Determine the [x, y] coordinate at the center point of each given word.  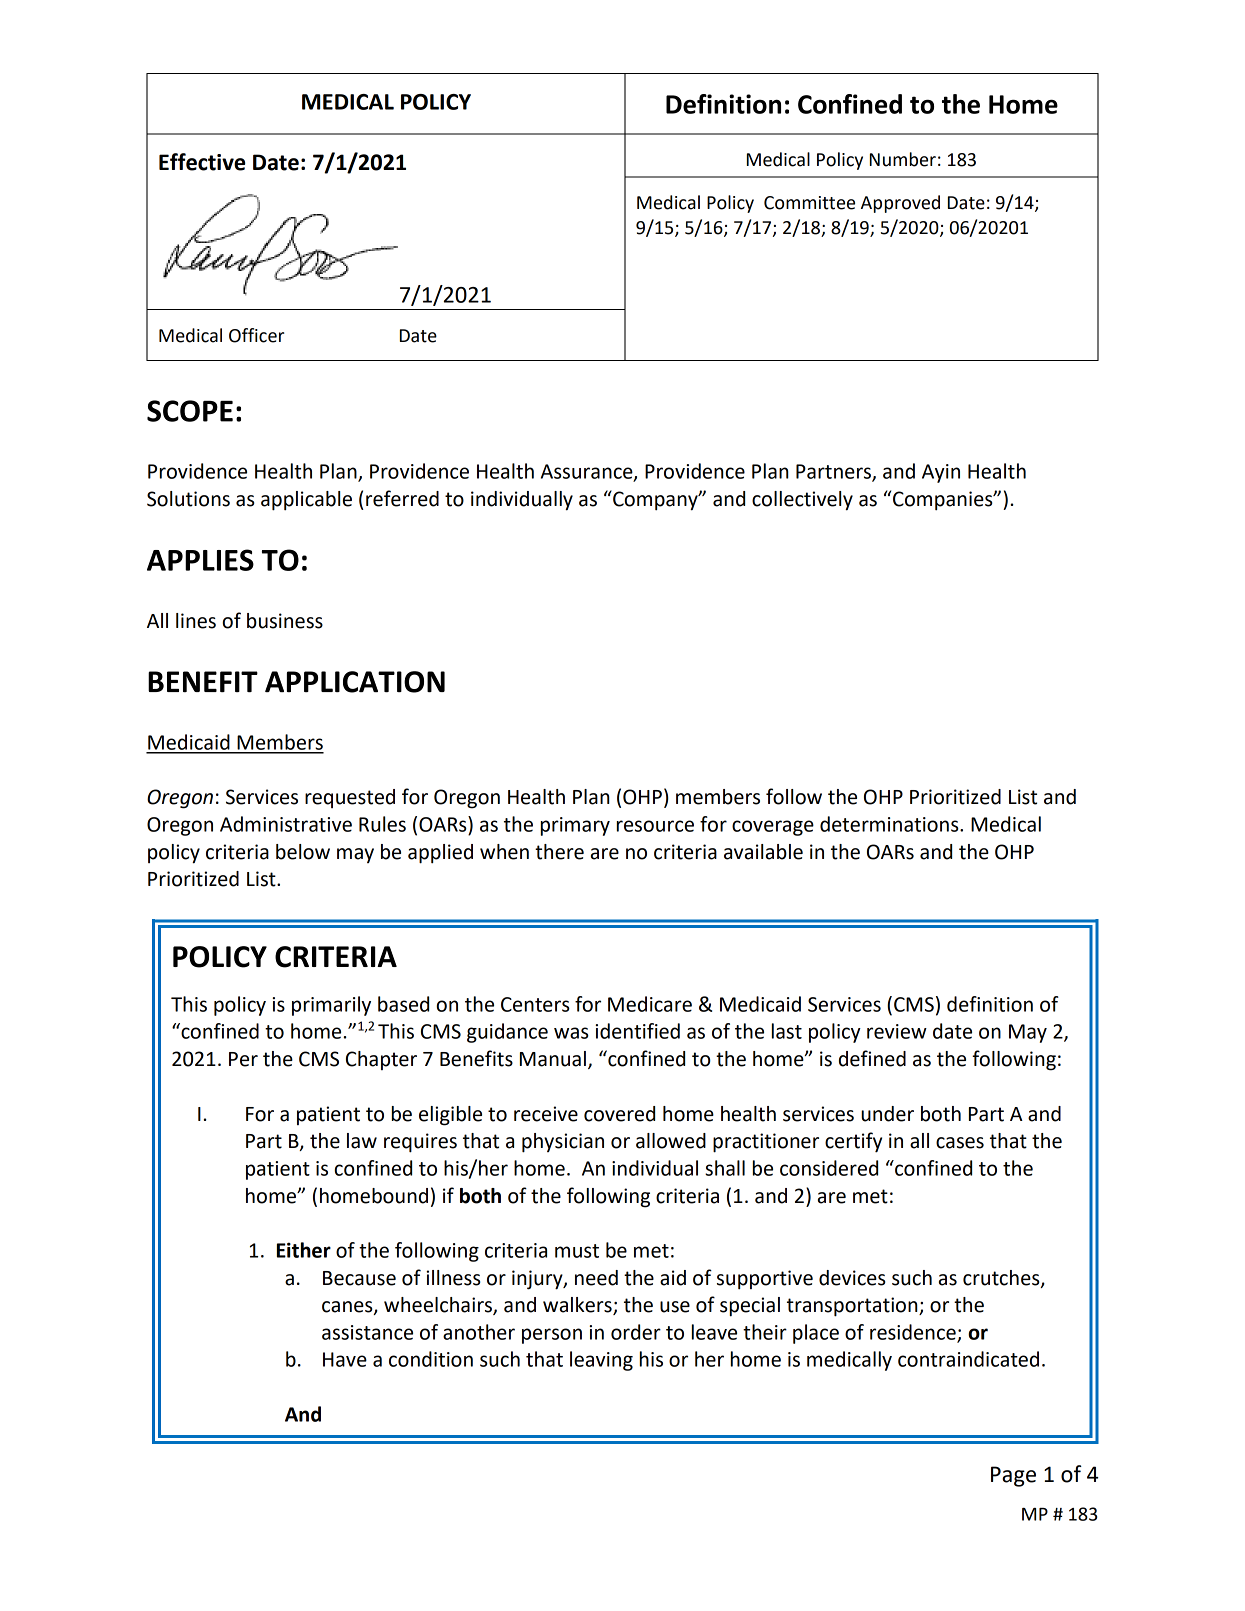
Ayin [941, 473]
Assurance [588, 472]
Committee [809, 203]
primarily [331, 1006]
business [285, 621]
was [571, 1033]
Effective [202, 162]
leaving [601, 1361]
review [897, 1031]
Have [345, 1359]
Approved [900, 204]
